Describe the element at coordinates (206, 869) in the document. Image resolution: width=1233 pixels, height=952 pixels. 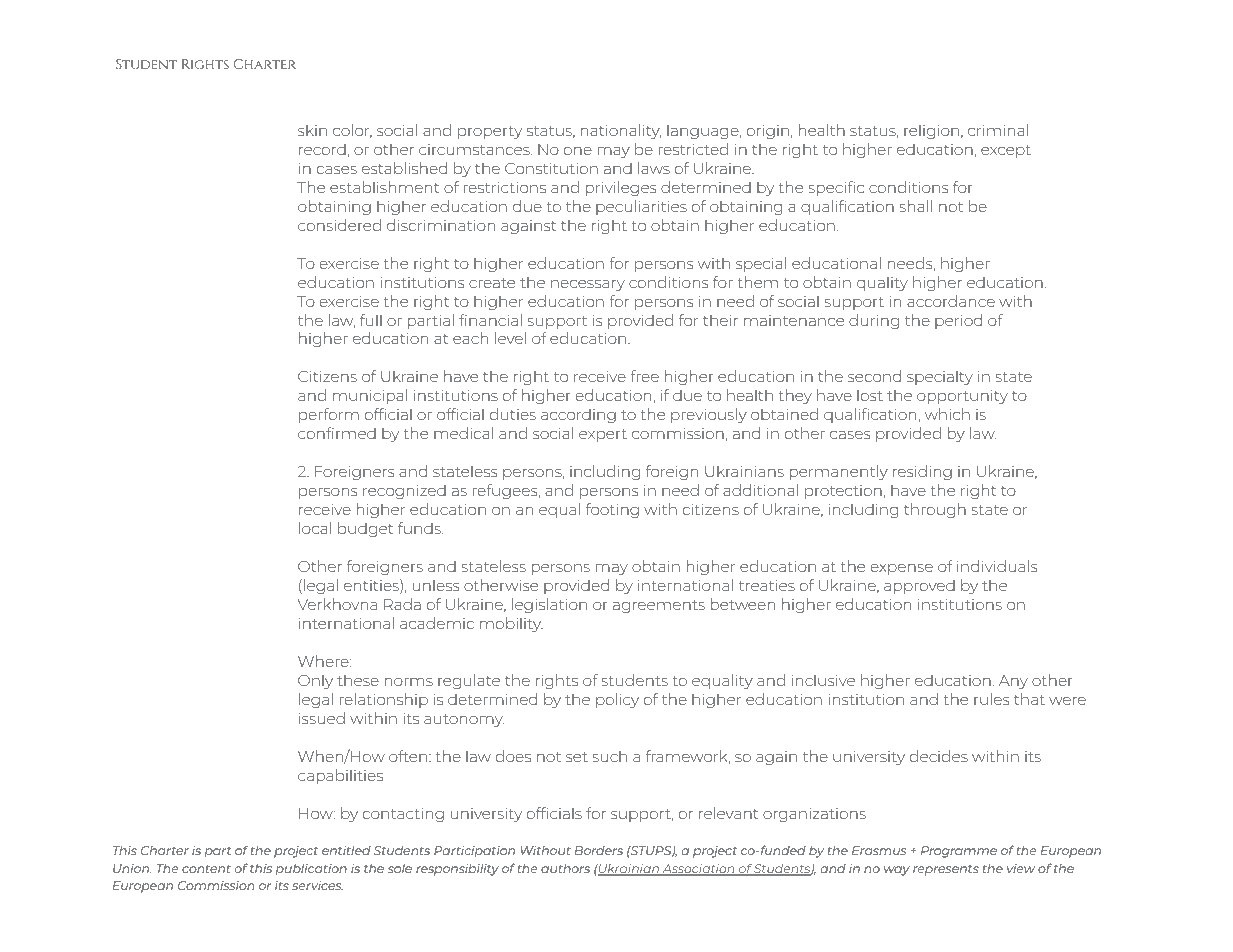
I see `content` at that location.
